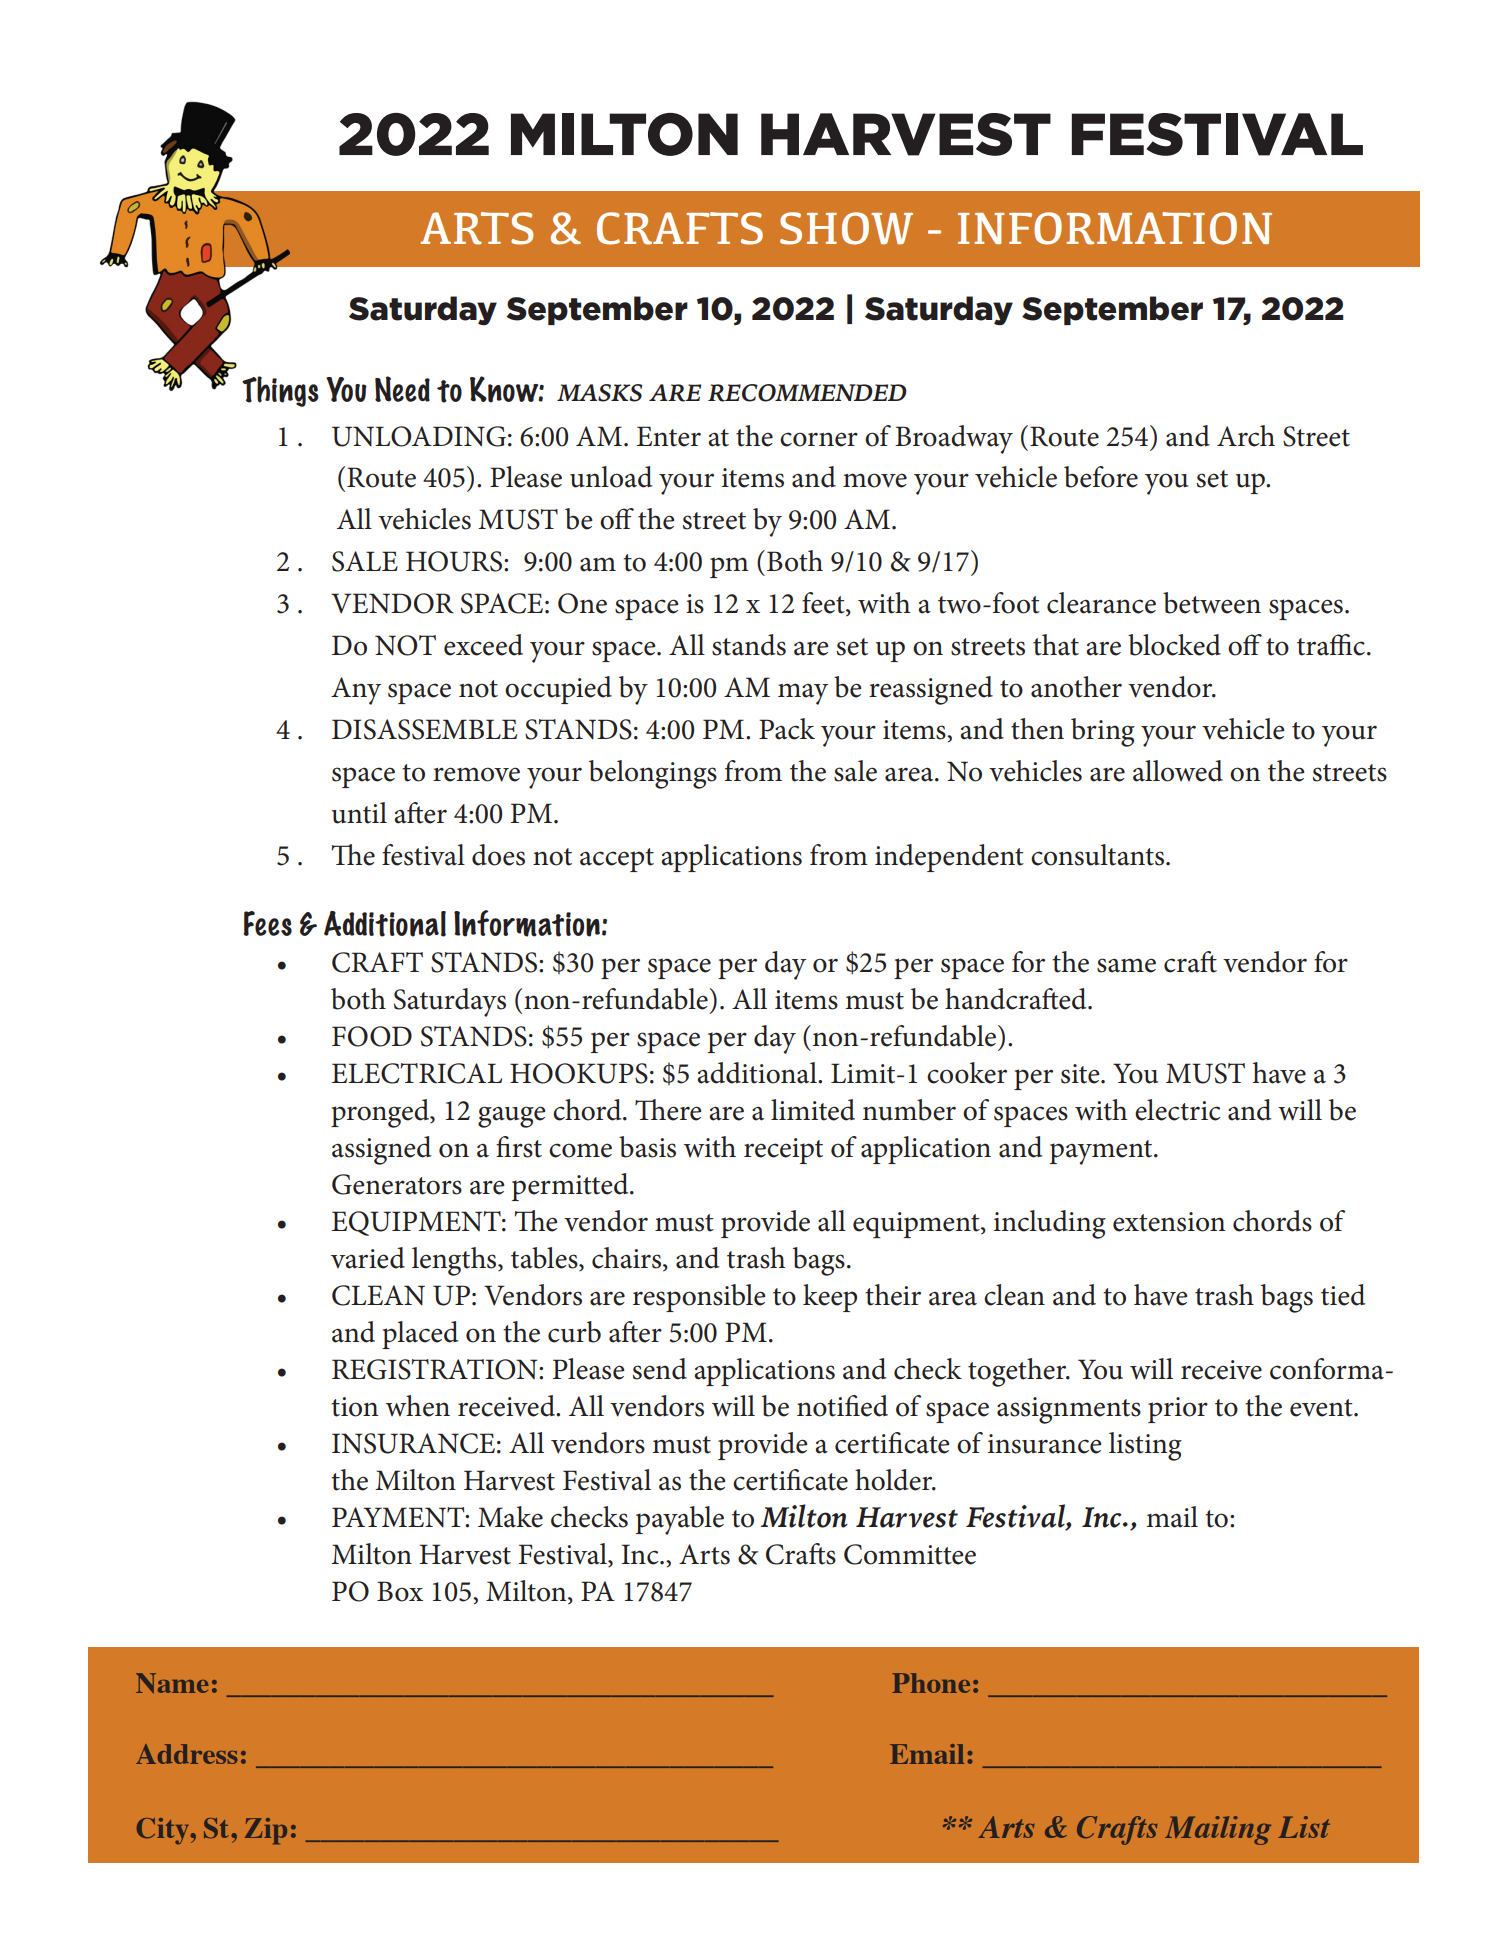  Describe the element at coordinates (280, 391) in the screenshot. I see `Things` at that location.
